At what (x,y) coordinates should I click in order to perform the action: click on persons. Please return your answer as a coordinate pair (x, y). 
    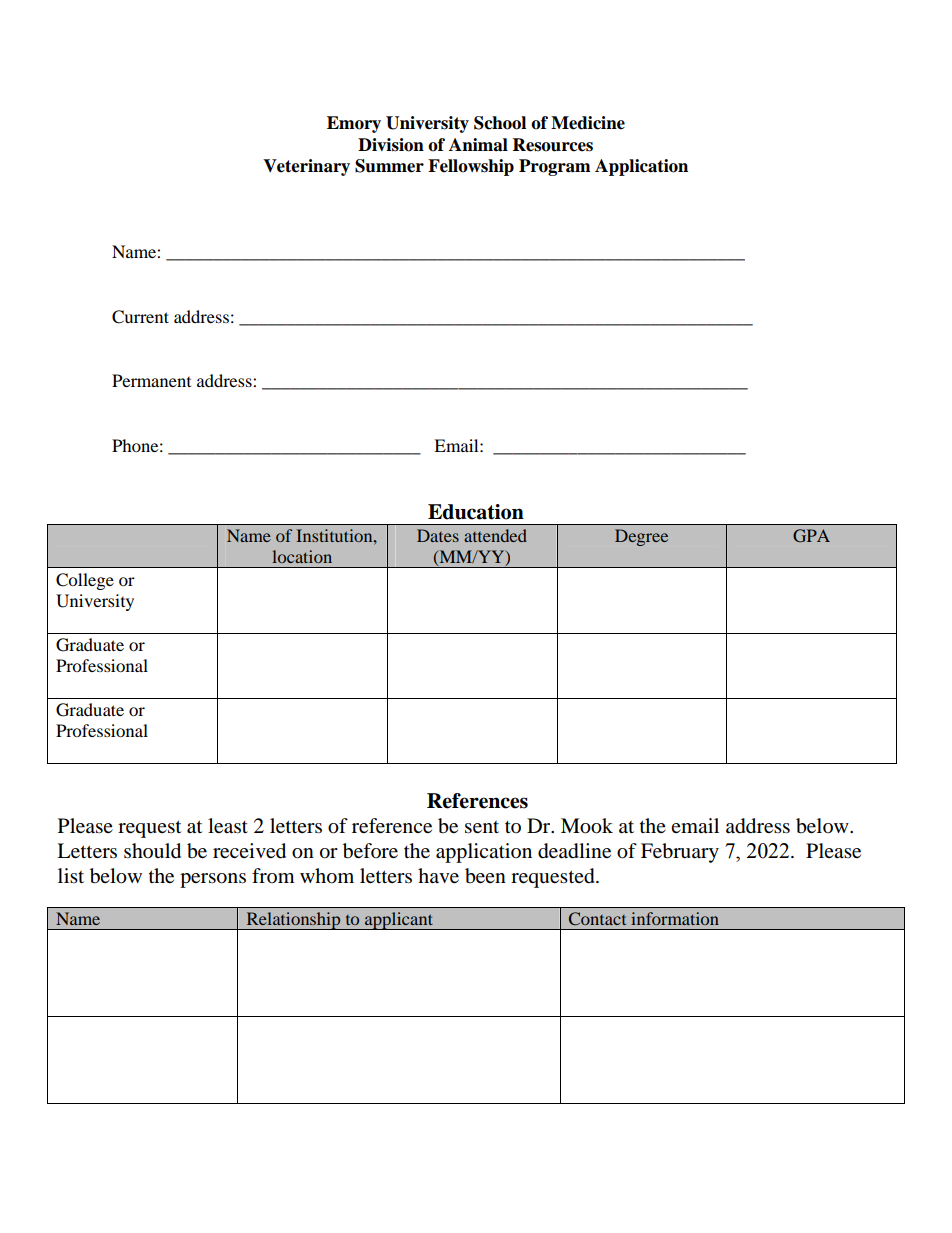
    Looking at the image, I should click on (213, 880).
